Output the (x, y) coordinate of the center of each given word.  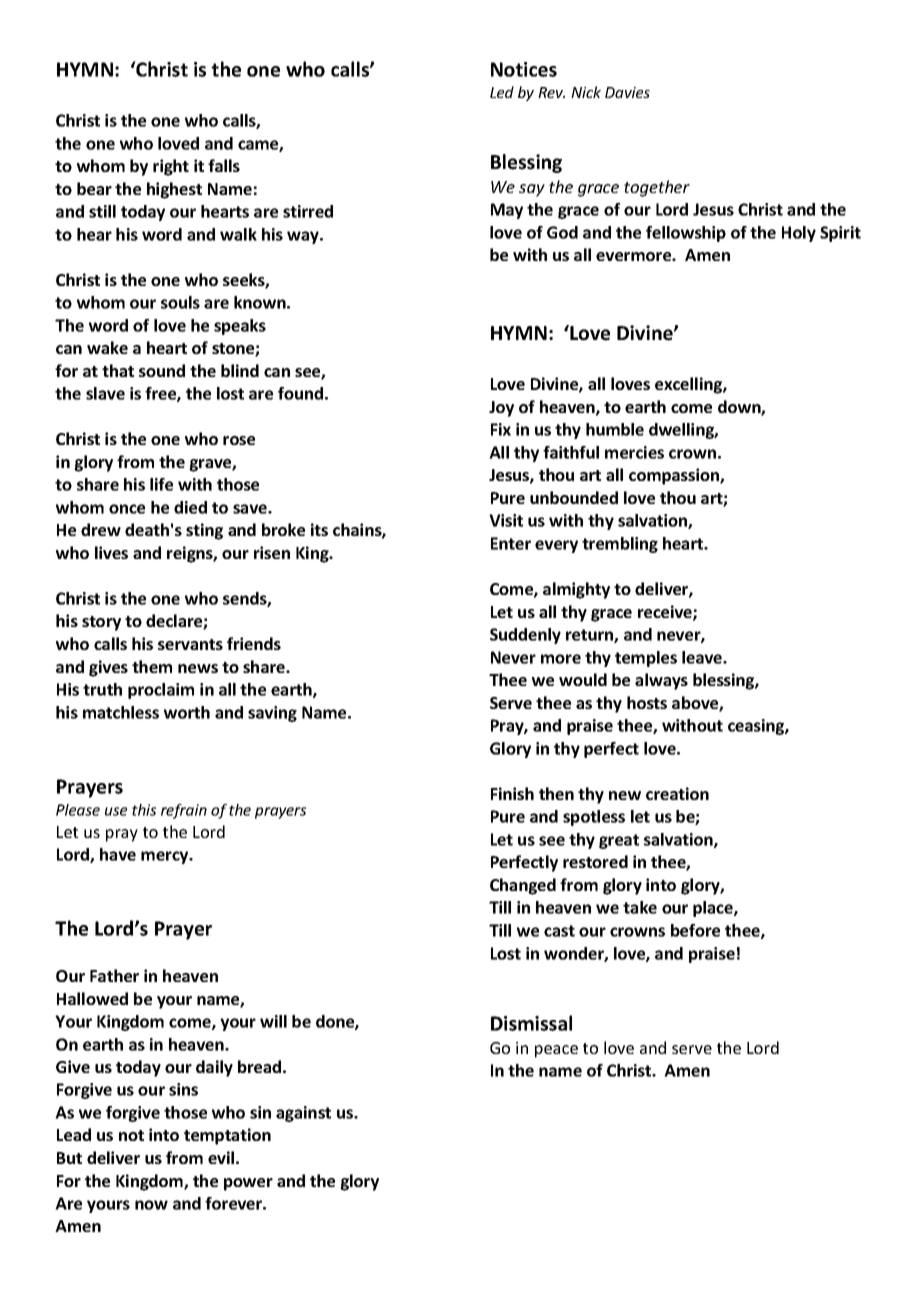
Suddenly (525, 636)
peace (556, 1051)
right (171, 167)
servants (190, 644)
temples (646, 659)
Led (502, 92)
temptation (227, 1136)
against (303, 1114)
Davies (627, 92)
